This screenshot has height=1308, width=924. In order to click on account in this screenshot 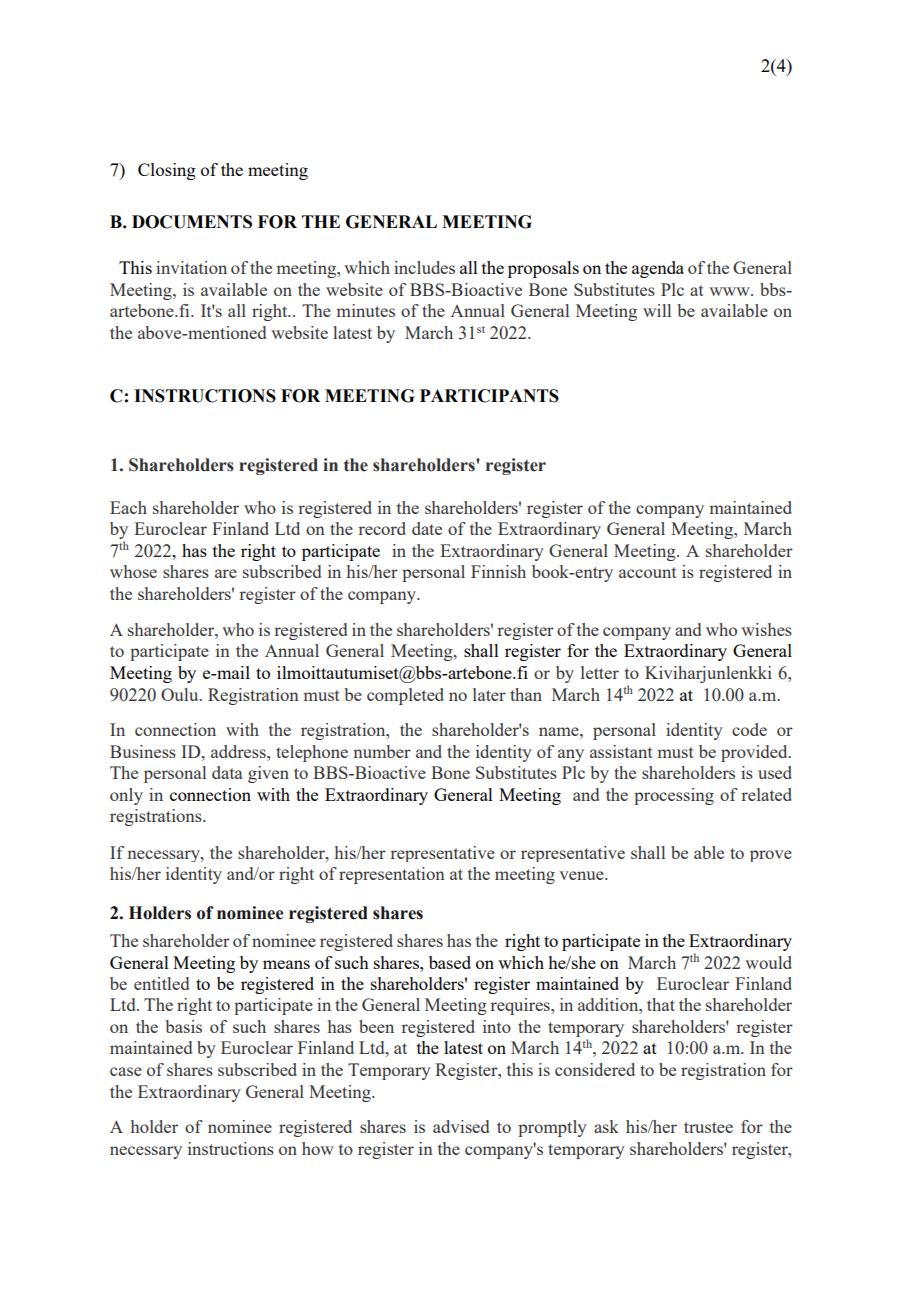, I will do `click(648, 572)`.
